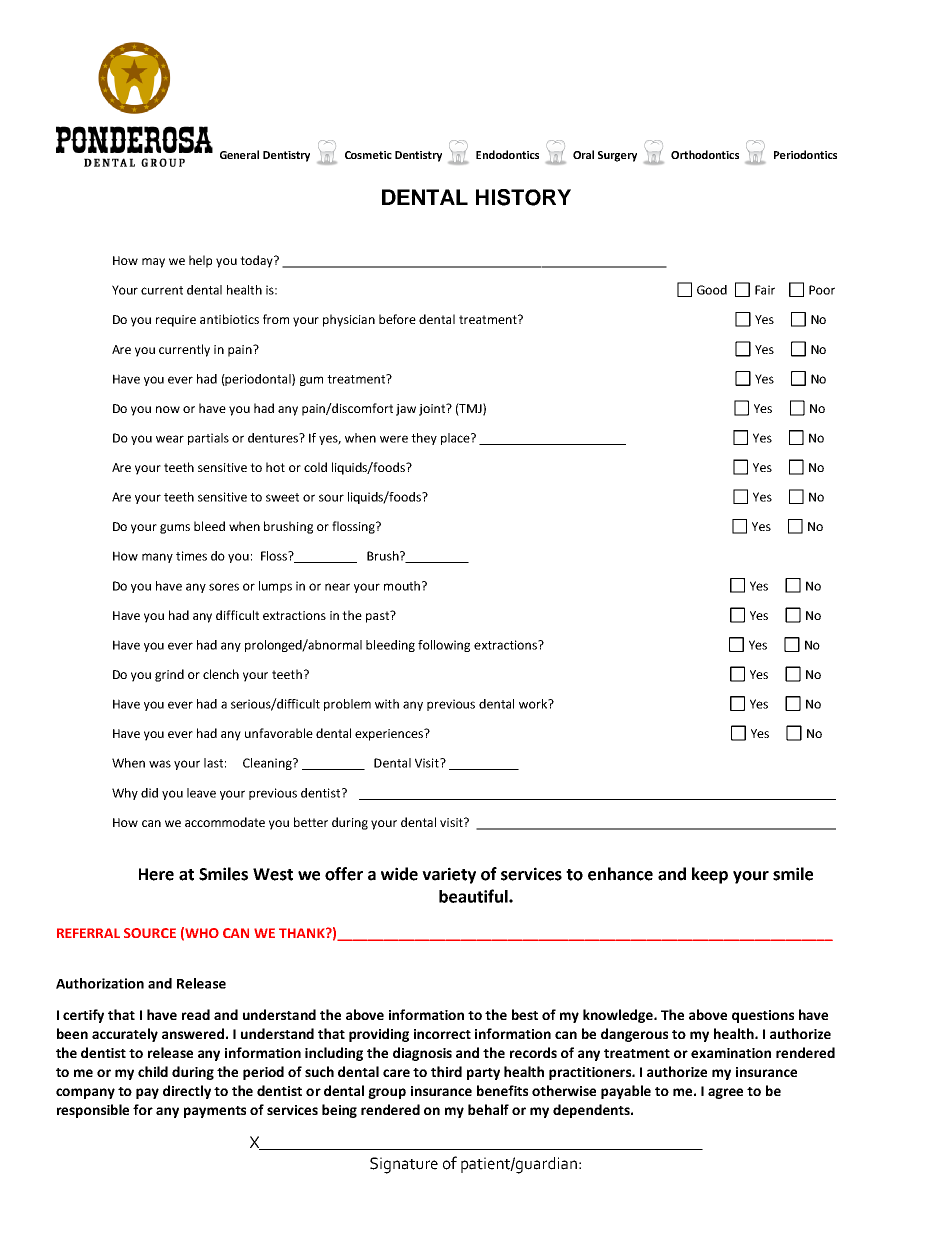  I want to click on payments, so click(215, 1112).
